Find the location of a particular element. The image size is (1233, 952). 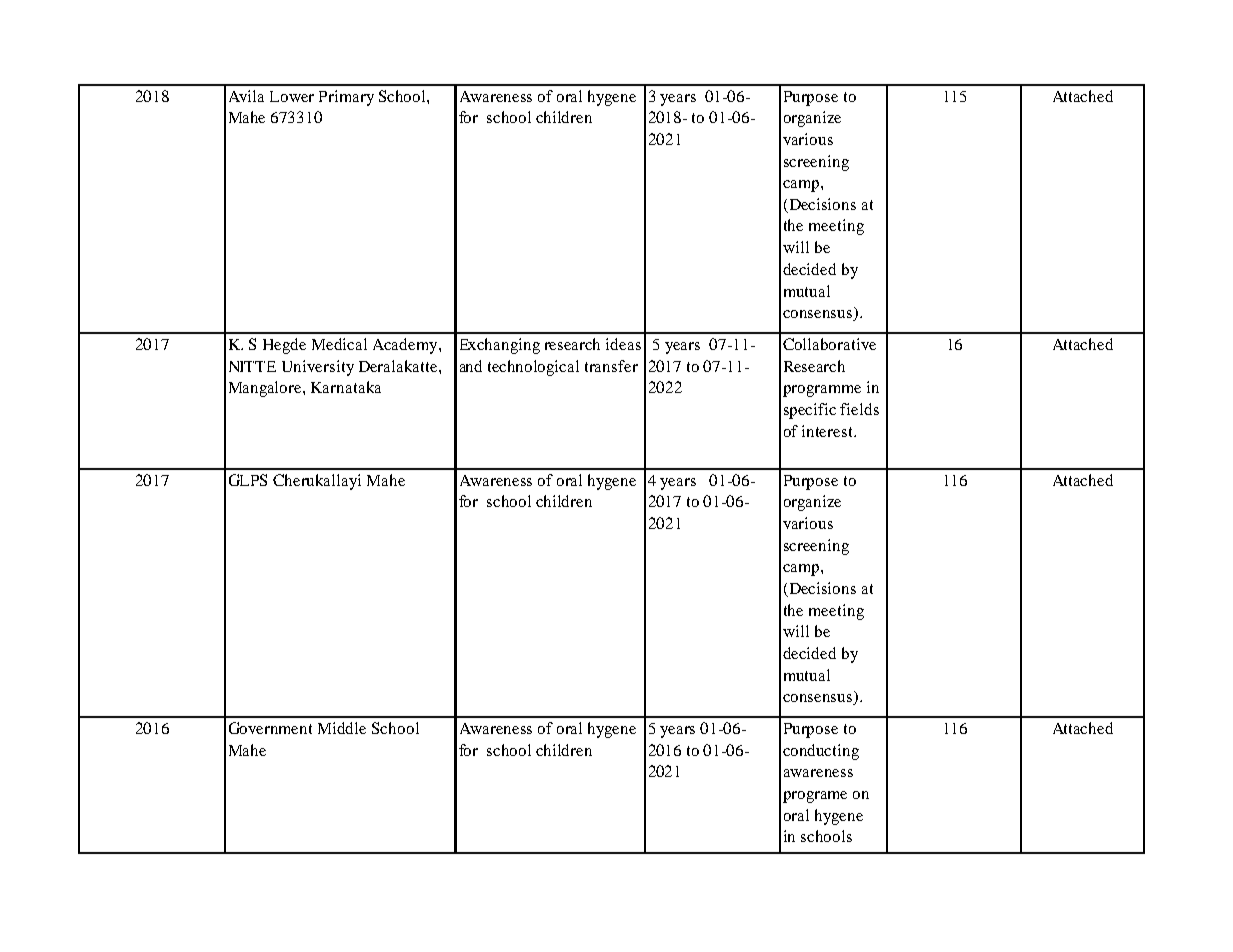

programme is located at coordinates (822, 391).
